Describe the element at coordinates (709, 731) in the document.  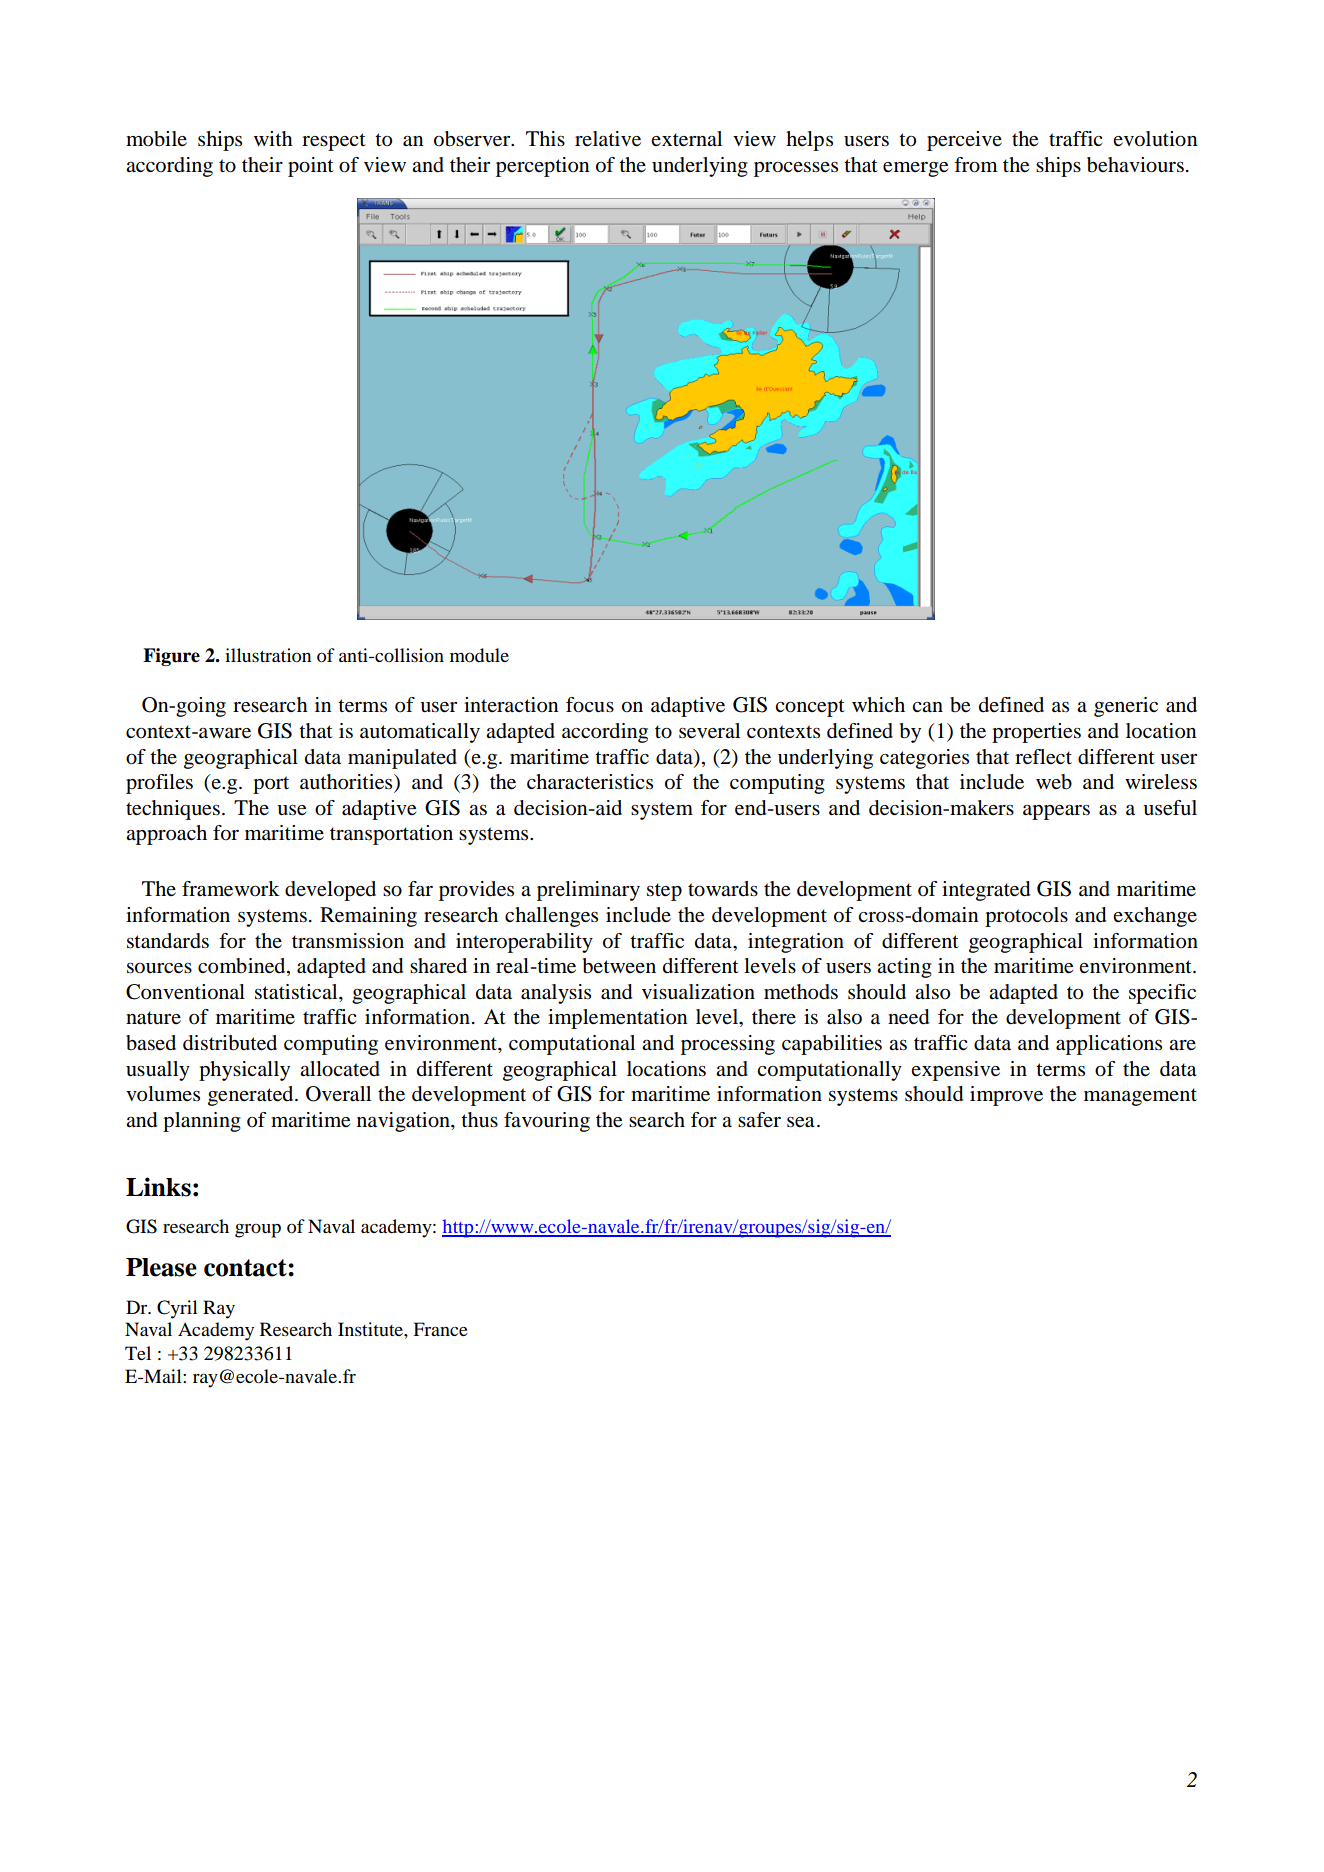
I see `several` at that location.
